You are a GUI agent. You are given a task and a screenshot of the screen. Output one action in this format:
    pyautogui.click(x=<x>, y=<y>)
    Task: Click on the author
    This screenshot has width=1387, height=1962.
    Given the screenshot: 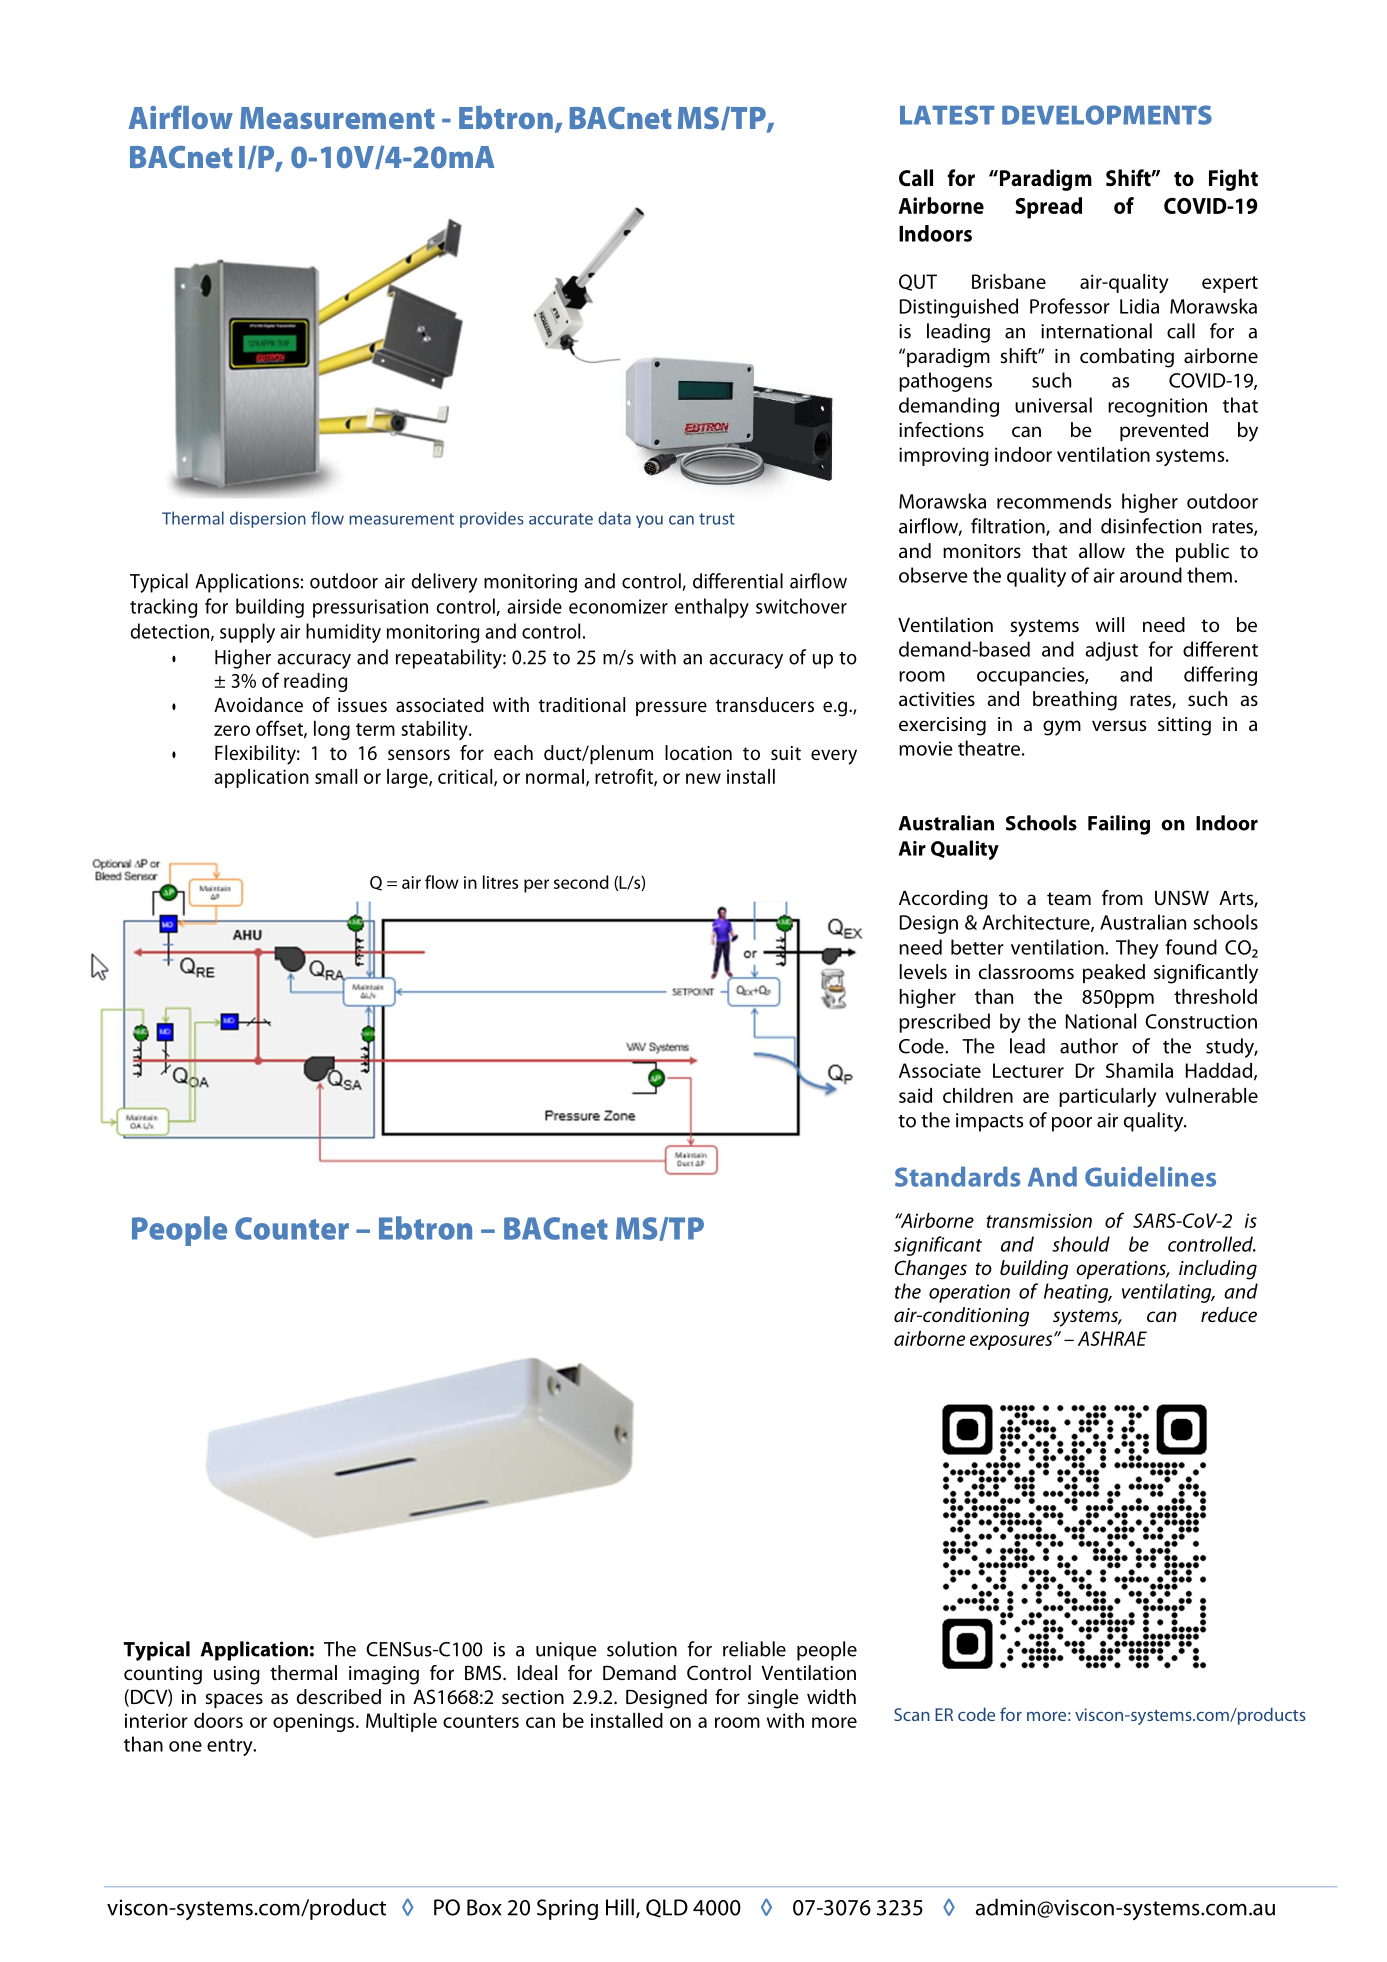 What is the action you would take?
    pyautogui.click(x=1089, y=1046)
